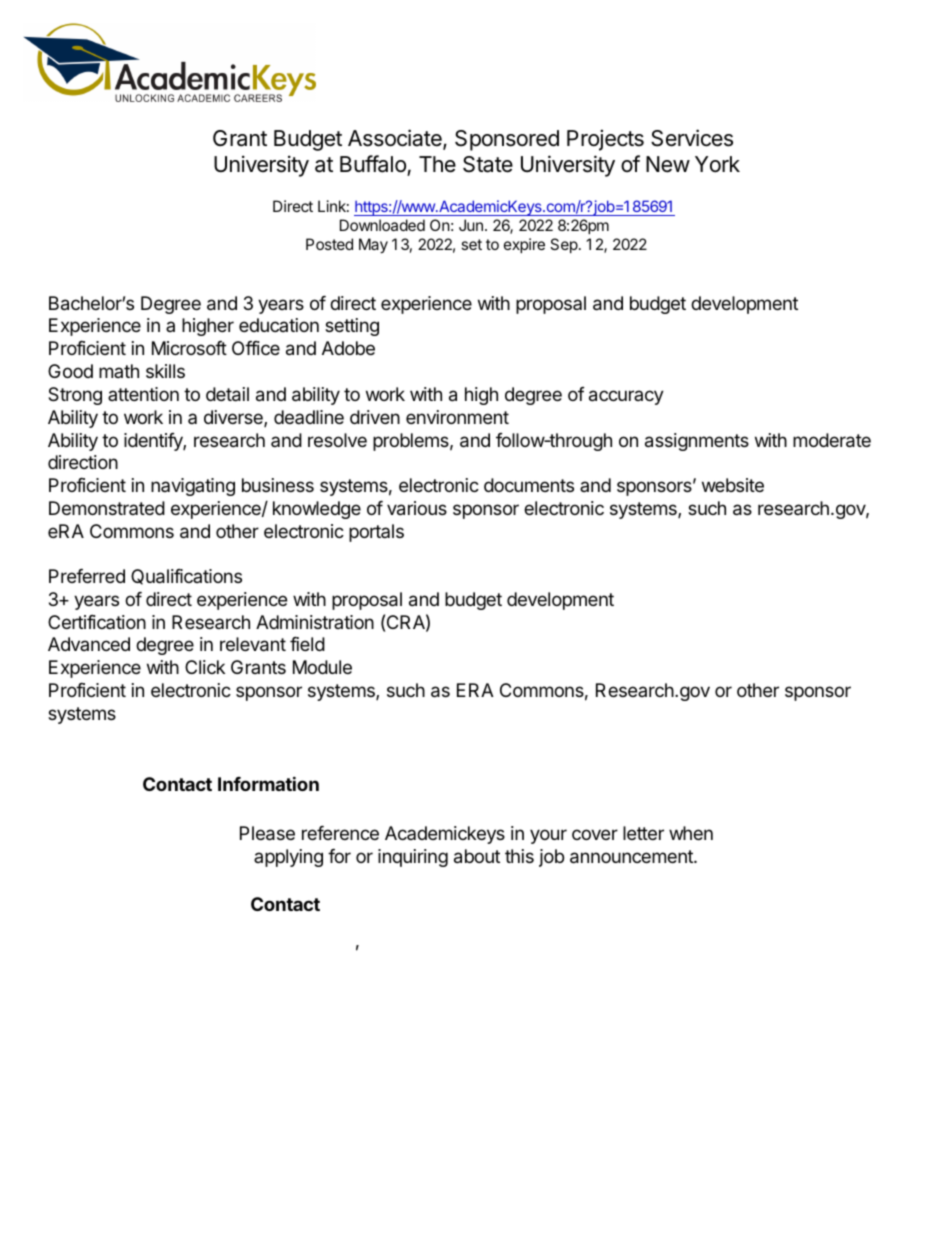  Describe the element at coordinates (186, 577) in the image. I see `Qualifications` at that location.
